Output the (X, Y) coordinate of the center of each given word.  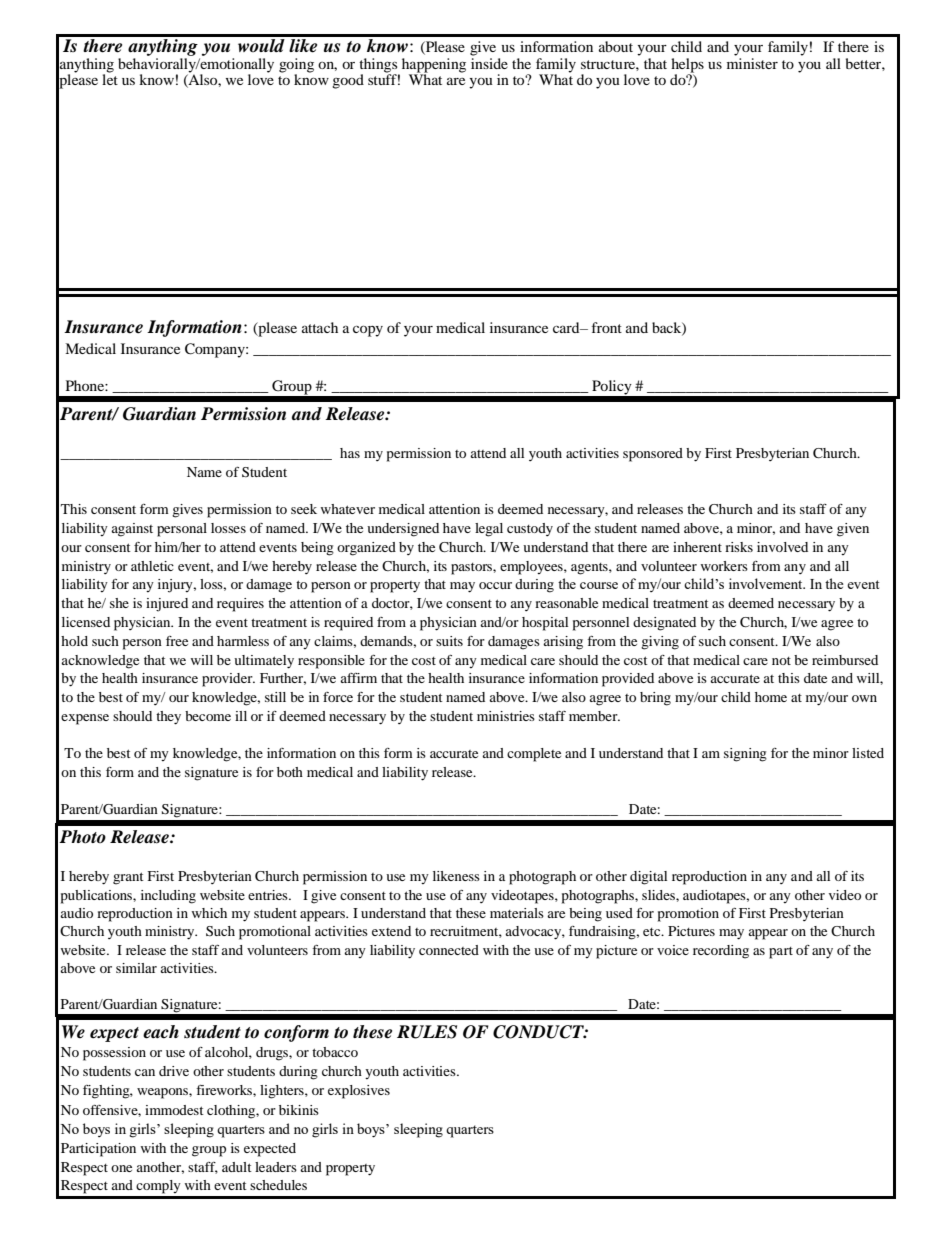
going (296, 66)
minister (752, 63)
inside (489, 63)
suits (449, 641)
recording (721, 952)
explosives (359, 1092)
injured (167, 605)
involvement (767, 583)
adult (237, 1167)
